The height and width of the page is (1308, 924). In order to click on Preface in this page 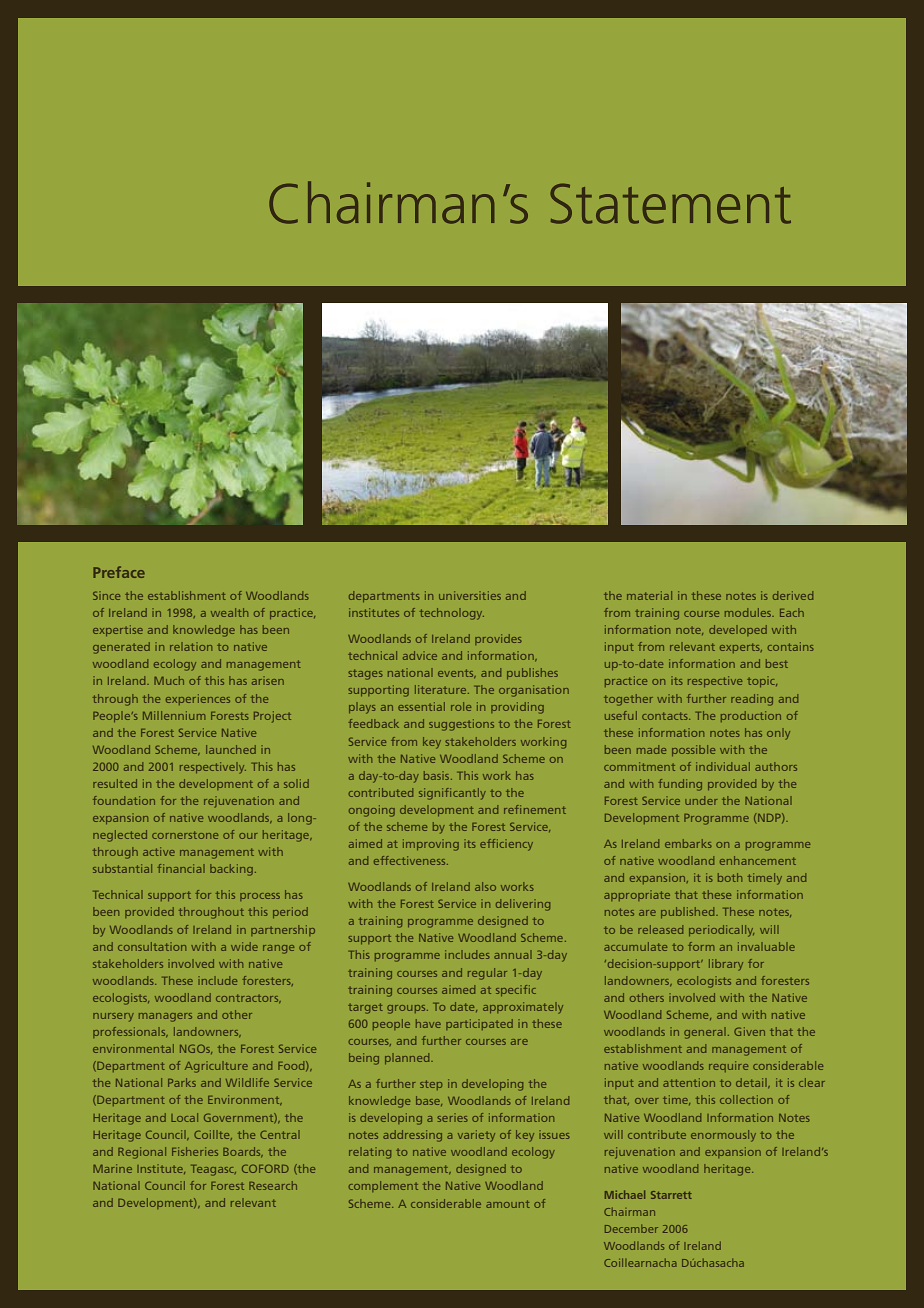, I will do `click(119, 572)`.
